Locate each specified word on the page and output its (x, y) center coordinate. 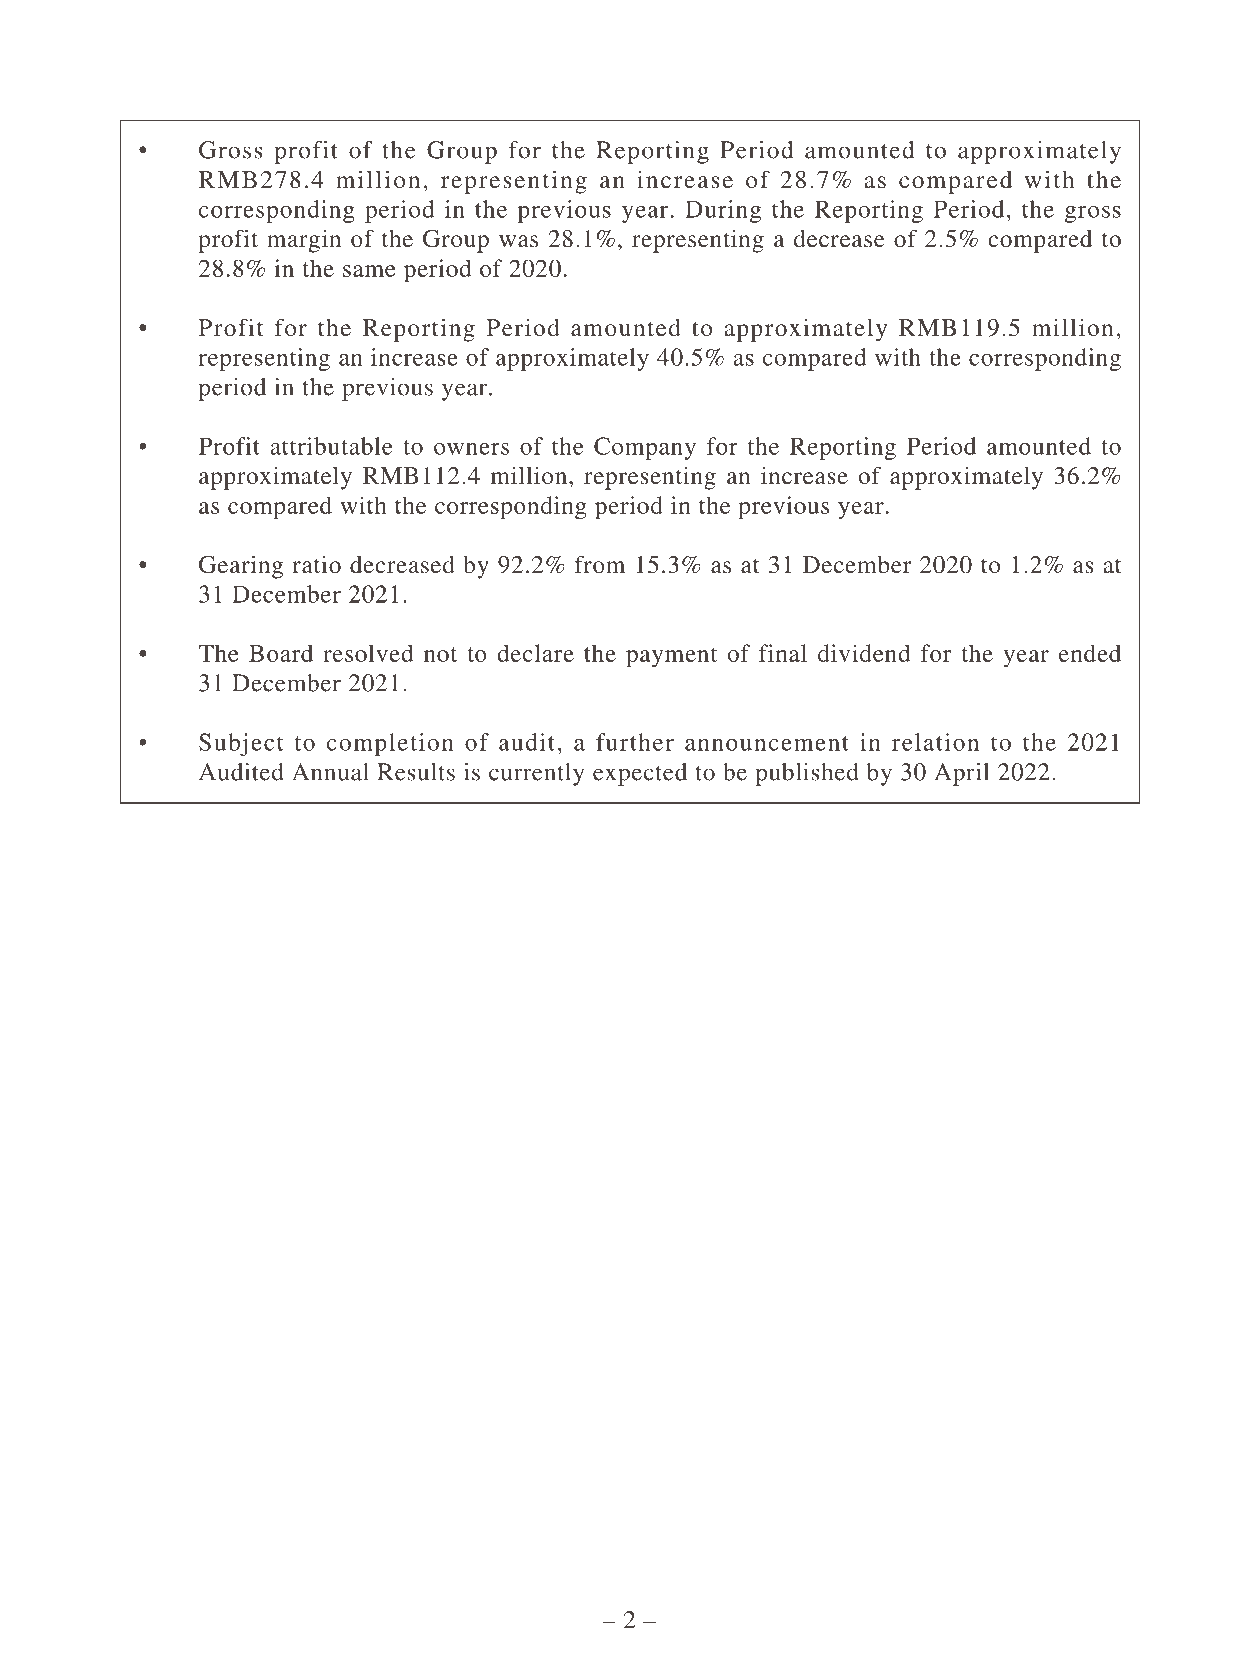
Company (645, 448)
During (723, 211)
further (635, 742)
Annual (330, 772)
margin (304, 241)
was (518, 241)
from (600, 564)
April (961, 774)
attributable (331, 446)
